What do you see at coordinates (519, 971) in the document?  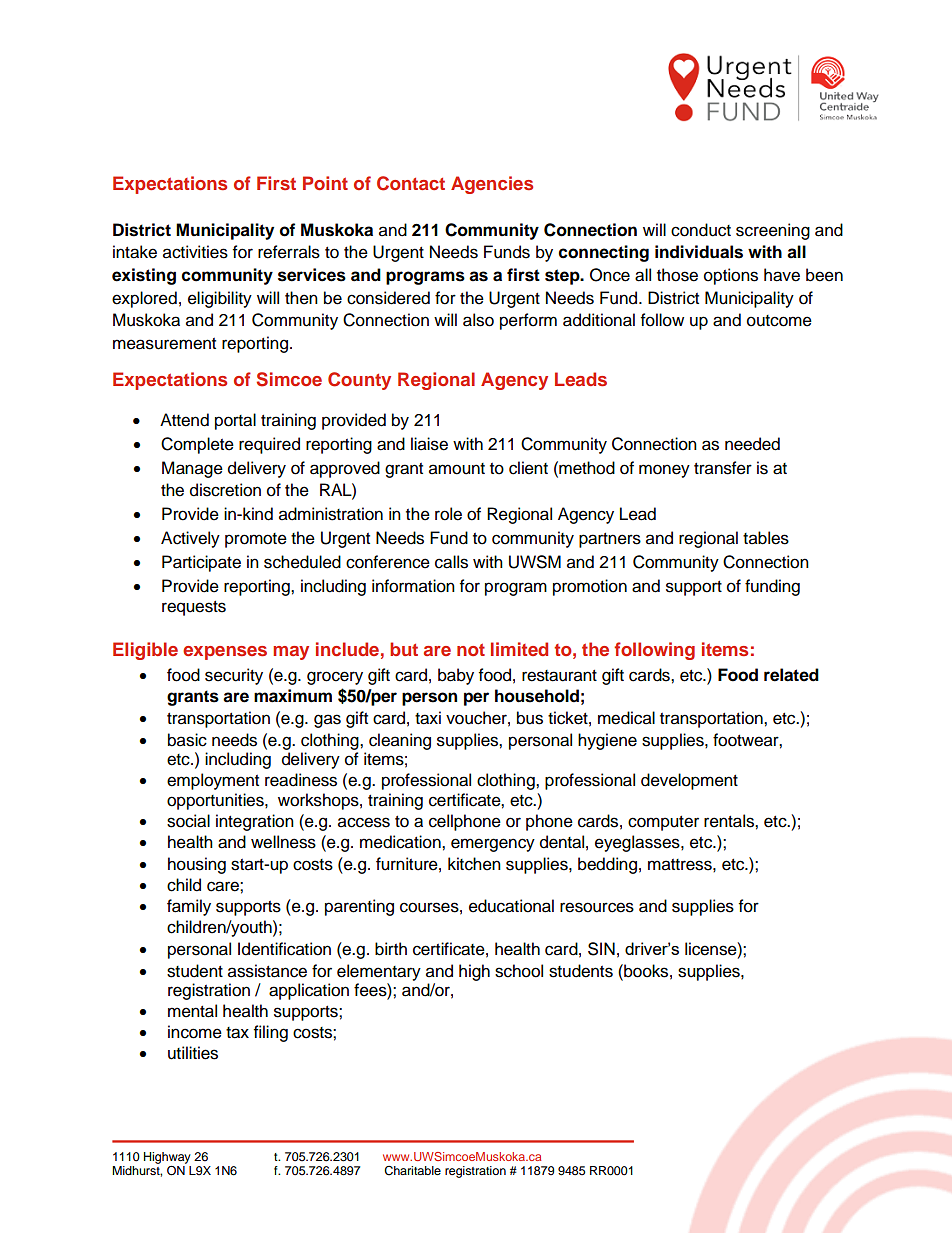 I see `school` at bounding box center [519, 971].
